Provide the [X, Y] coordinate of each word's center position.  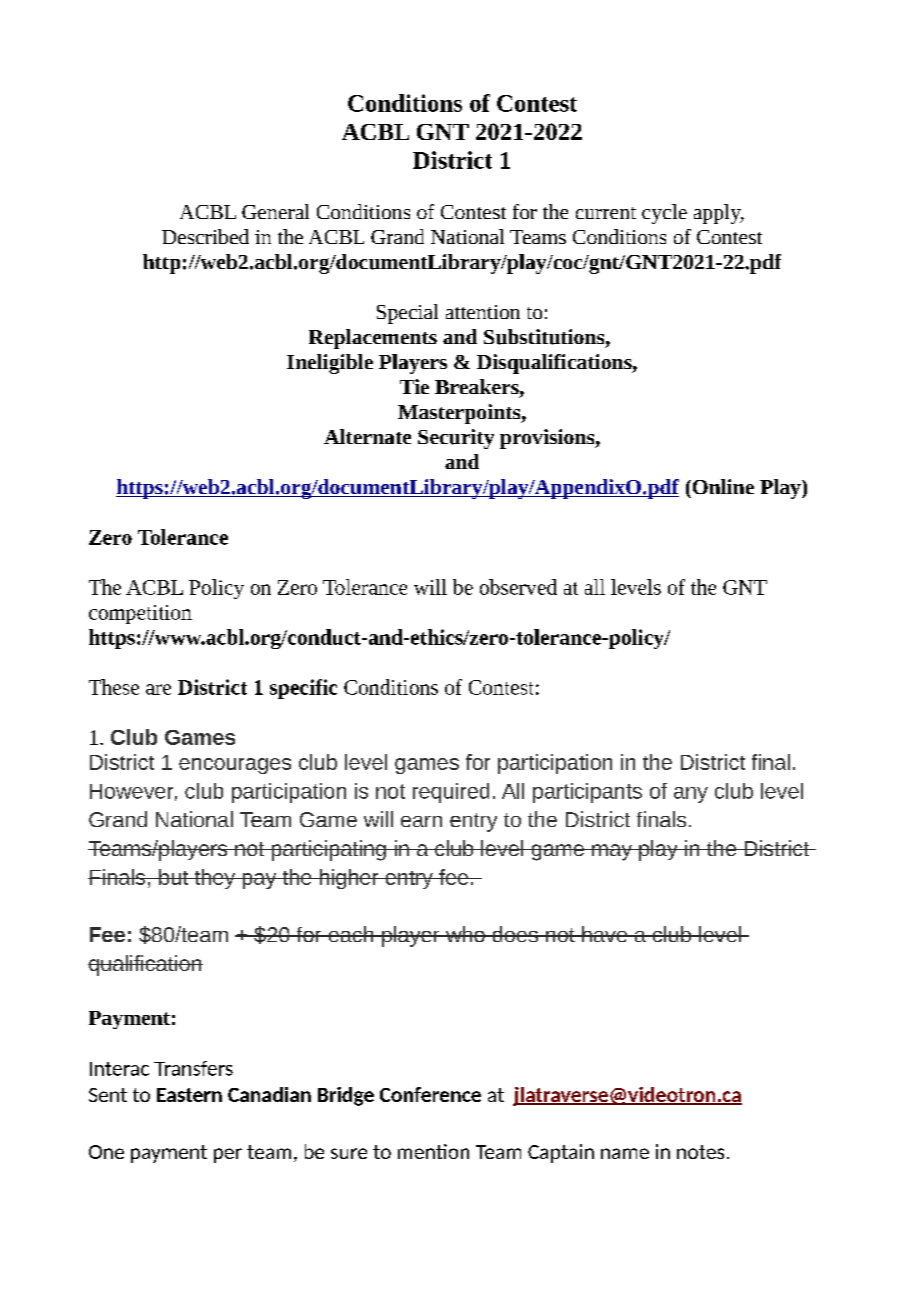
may [612, 852]
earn [421, 821]
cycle [664, 214]
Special [407, 314]
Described [205, 236]
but [174, 877]
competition [140, 614]
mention [433, 1151]
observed [518, 587]
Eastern [189, 1095]
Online [722, 486]
